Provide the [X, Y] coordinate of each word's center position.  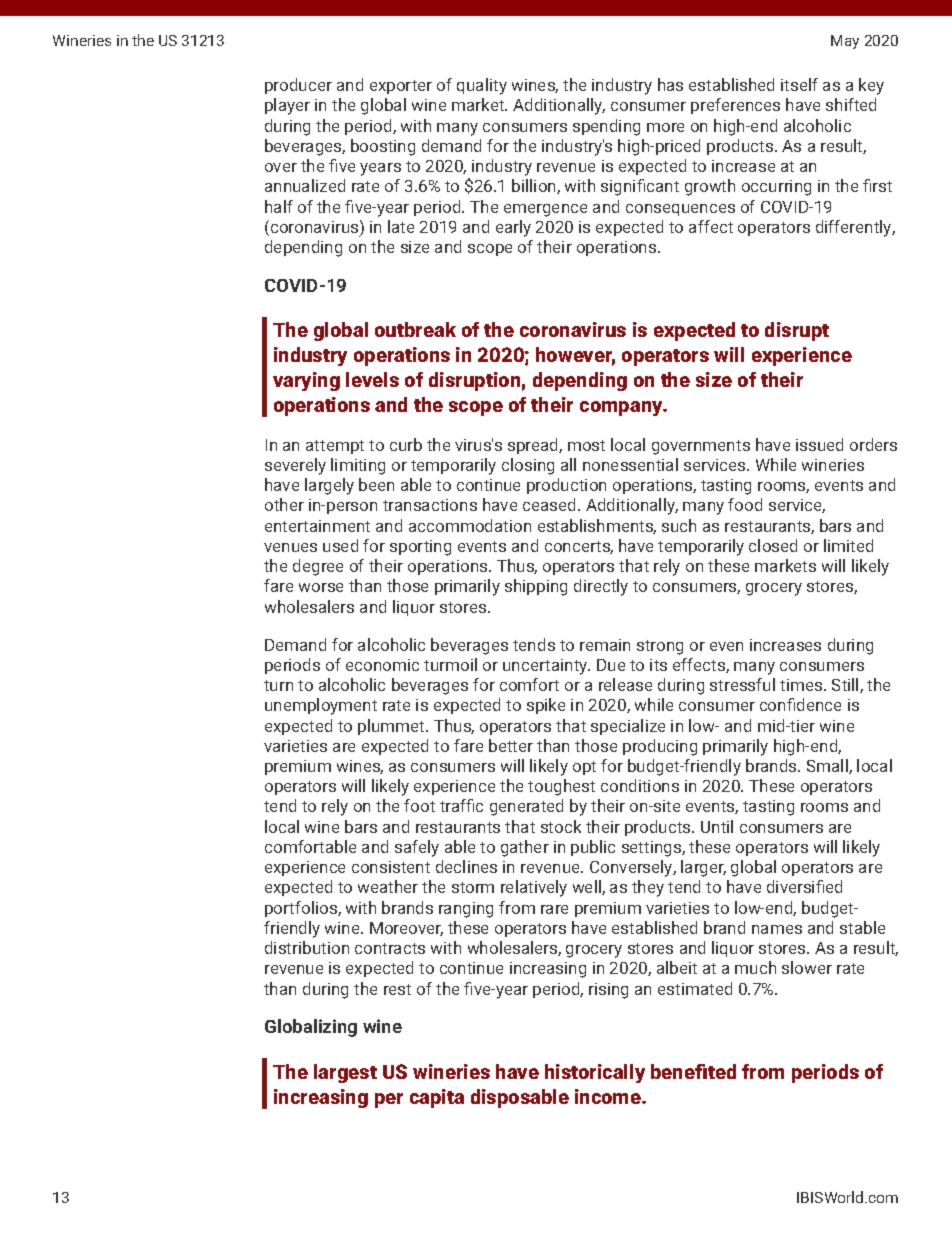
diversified [804, 886]
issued [819, 444]
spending [606, 127]
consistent [391, 867]
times [802, 685]
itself [799, 84]
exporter [401, 87]
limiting [358, 466]
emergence [545, 210]
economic [382, 665]
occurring [776, 188]
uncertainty [546, 667]
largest [345, 1073]
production [566, 486]
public [593, 848]
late [401, 226]
